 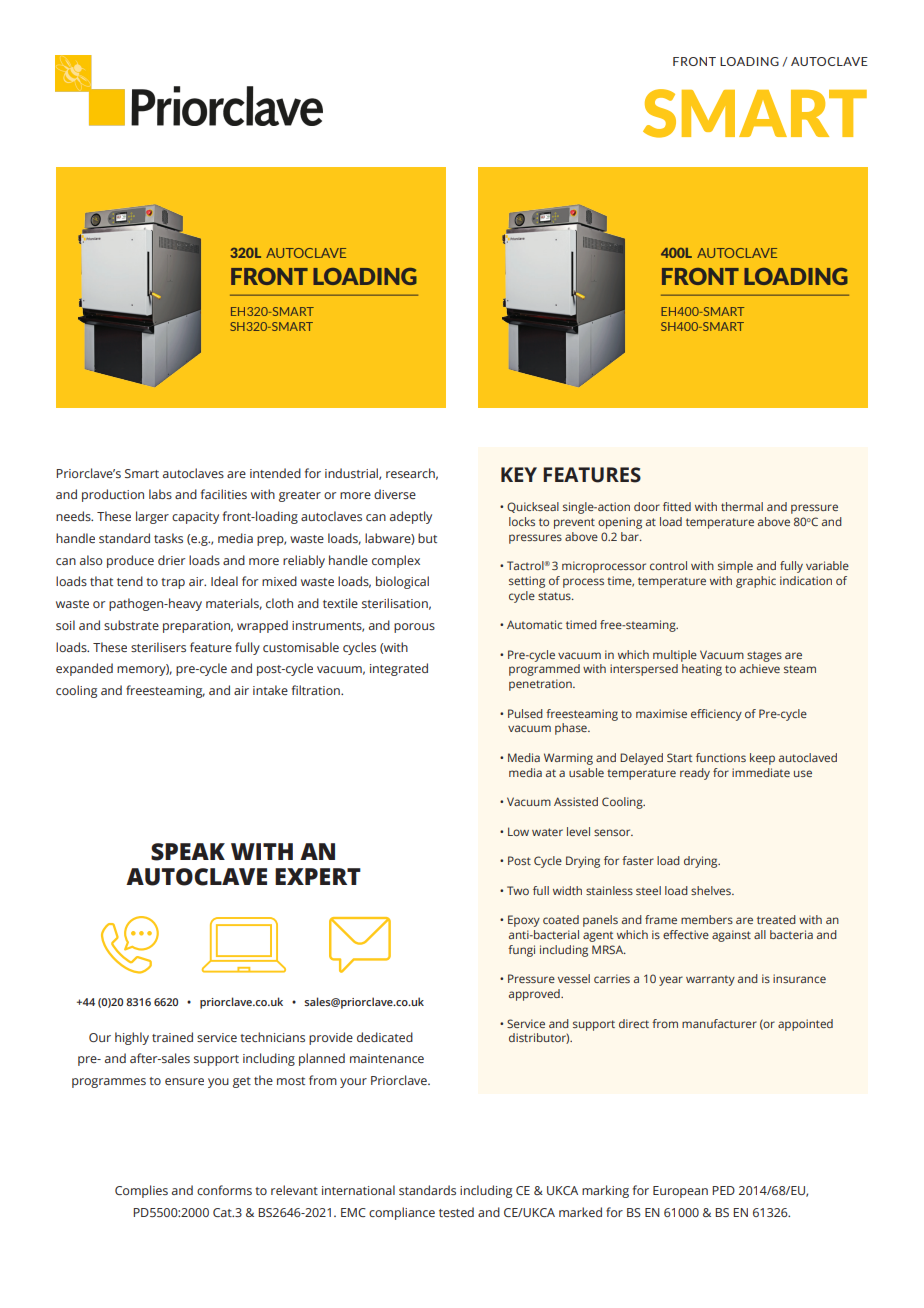 What do you see at coordinates (387, 1058) in the document?
I see `maintenance` at bounding box center [387, 1058].
